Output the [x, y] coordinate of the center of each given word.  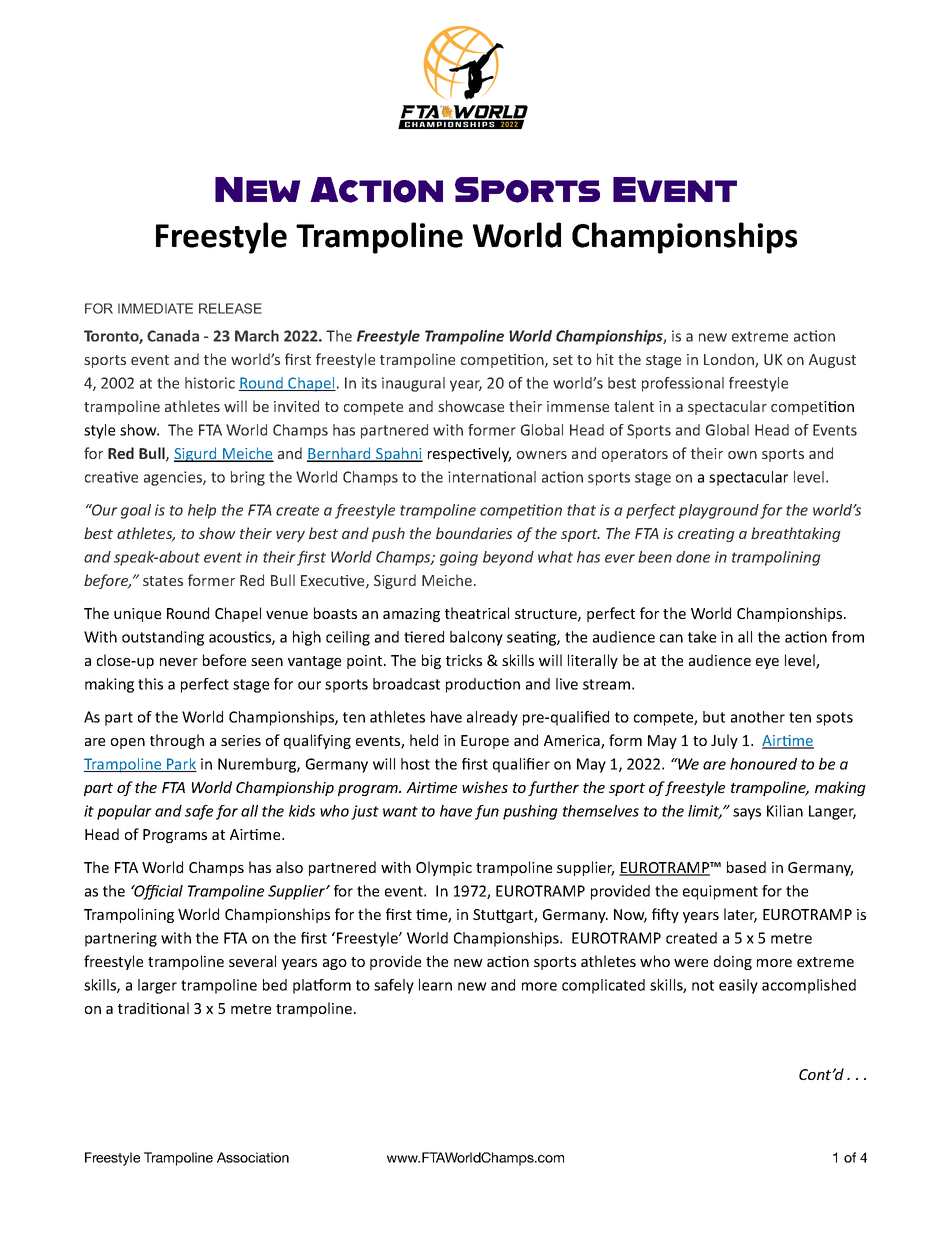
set [563, 360]
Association [253, 1157]
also [289, 867]
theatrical [477, 613]
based [746, 867]
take [702, 637]
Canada [173, 336]
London [730, 360]
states [163, 581]
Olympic [444, 868]
